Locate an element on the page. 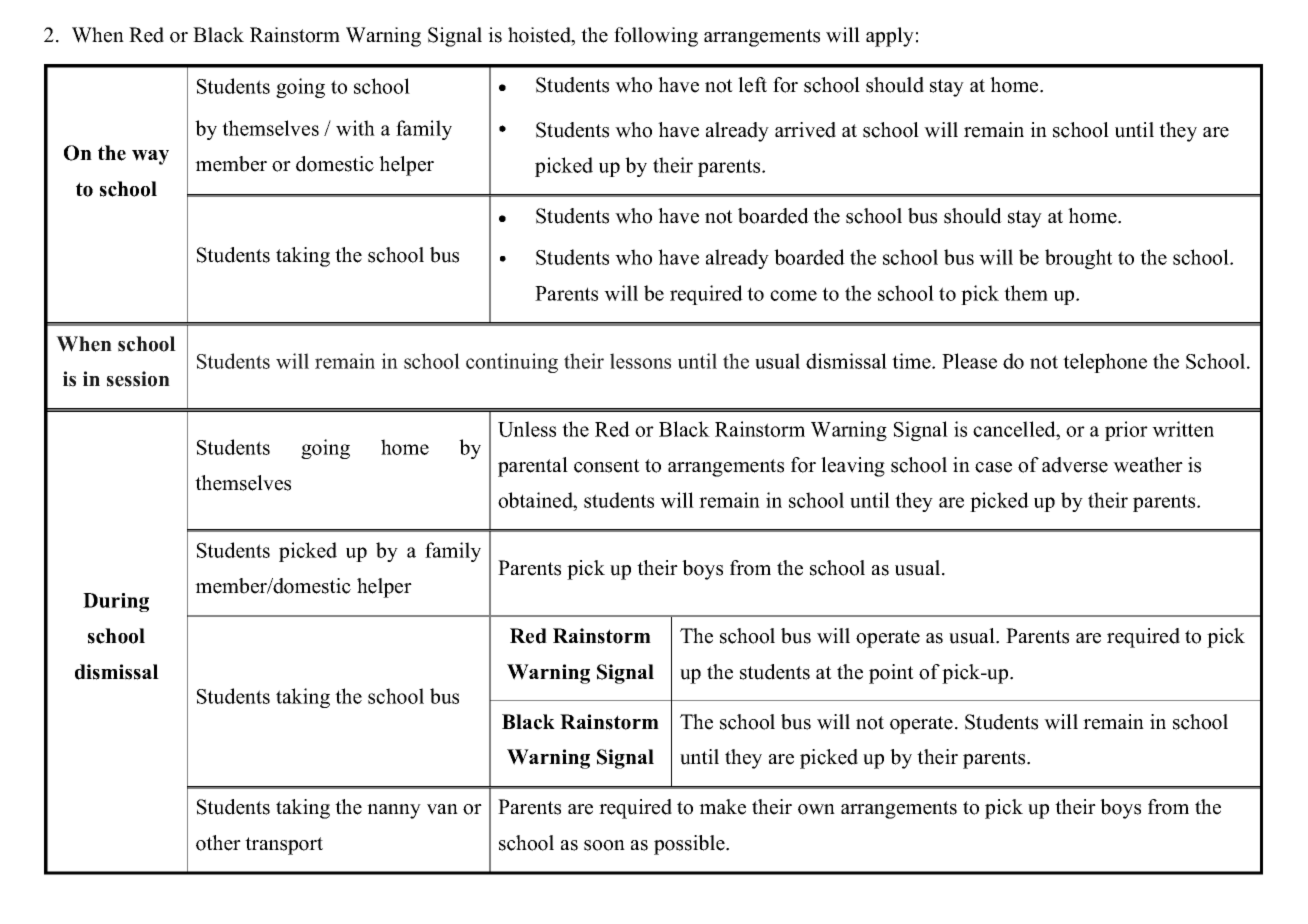 This document has width=1308, height=924. with is located at coordinates (355, 128).
